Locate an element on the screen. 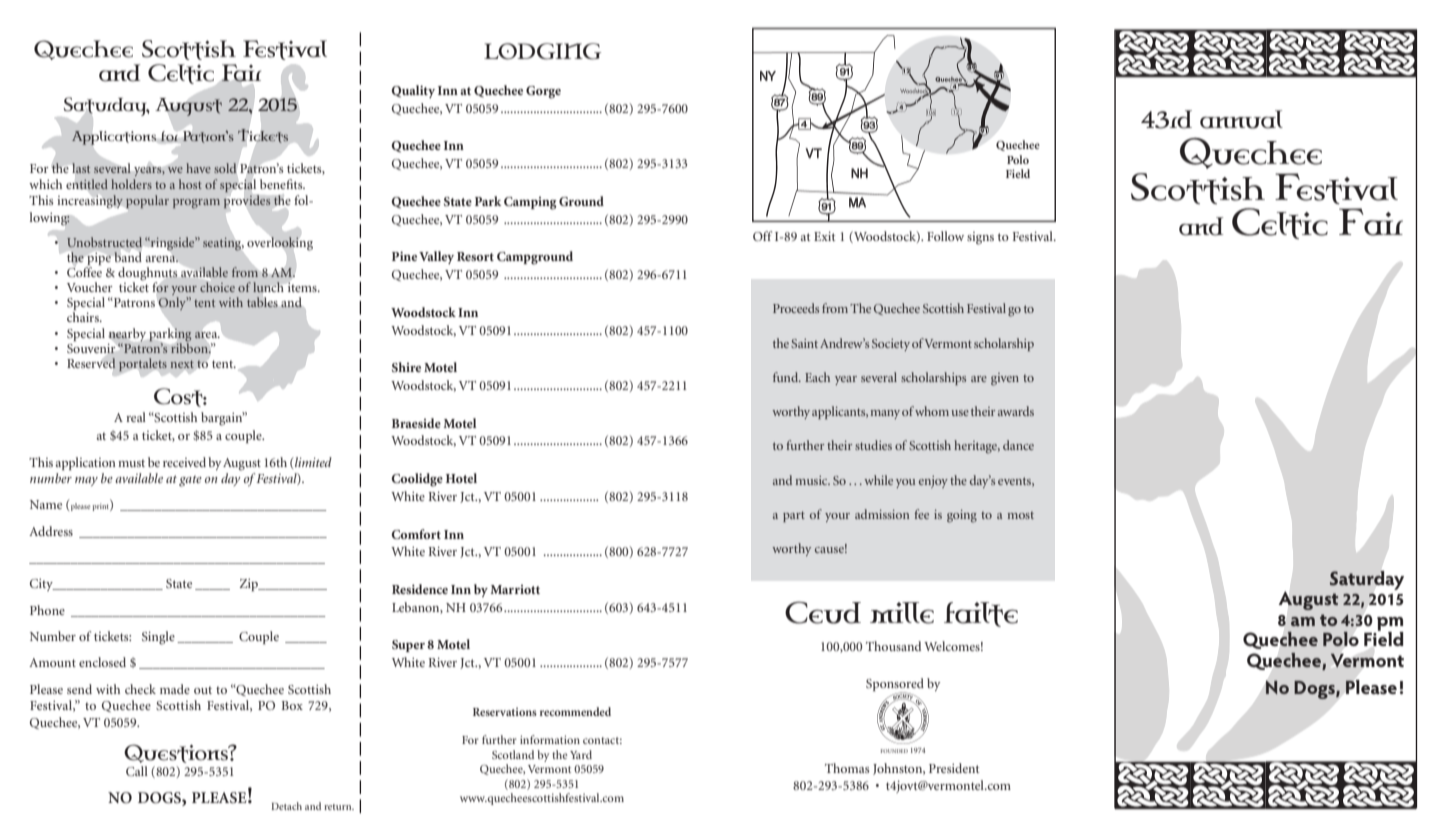 The height and width of the screenshot is (840, 1446). Yard is located at coordinates (581, 754).
